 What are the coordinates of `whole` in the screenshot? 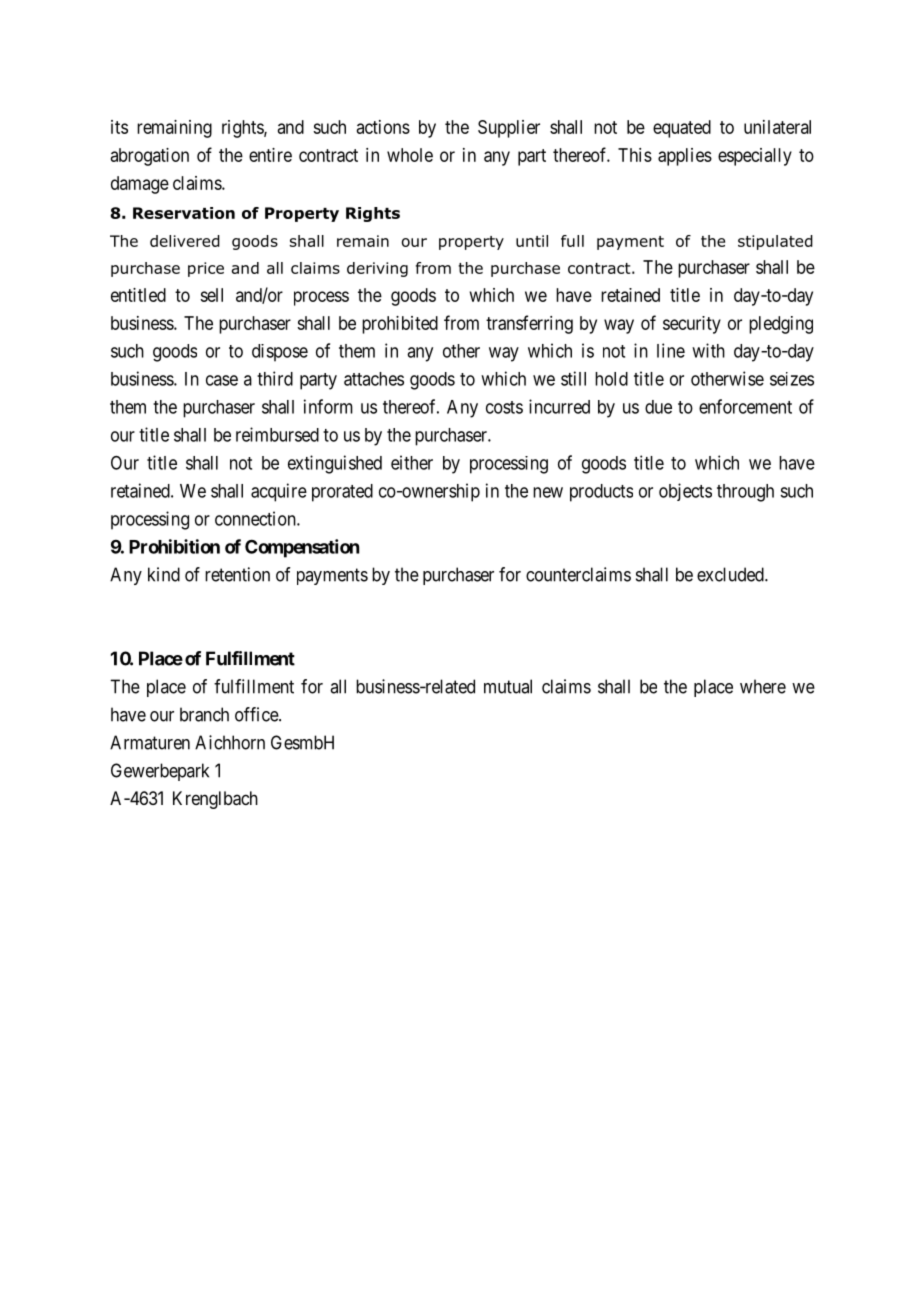 It's located at (410, 155).
